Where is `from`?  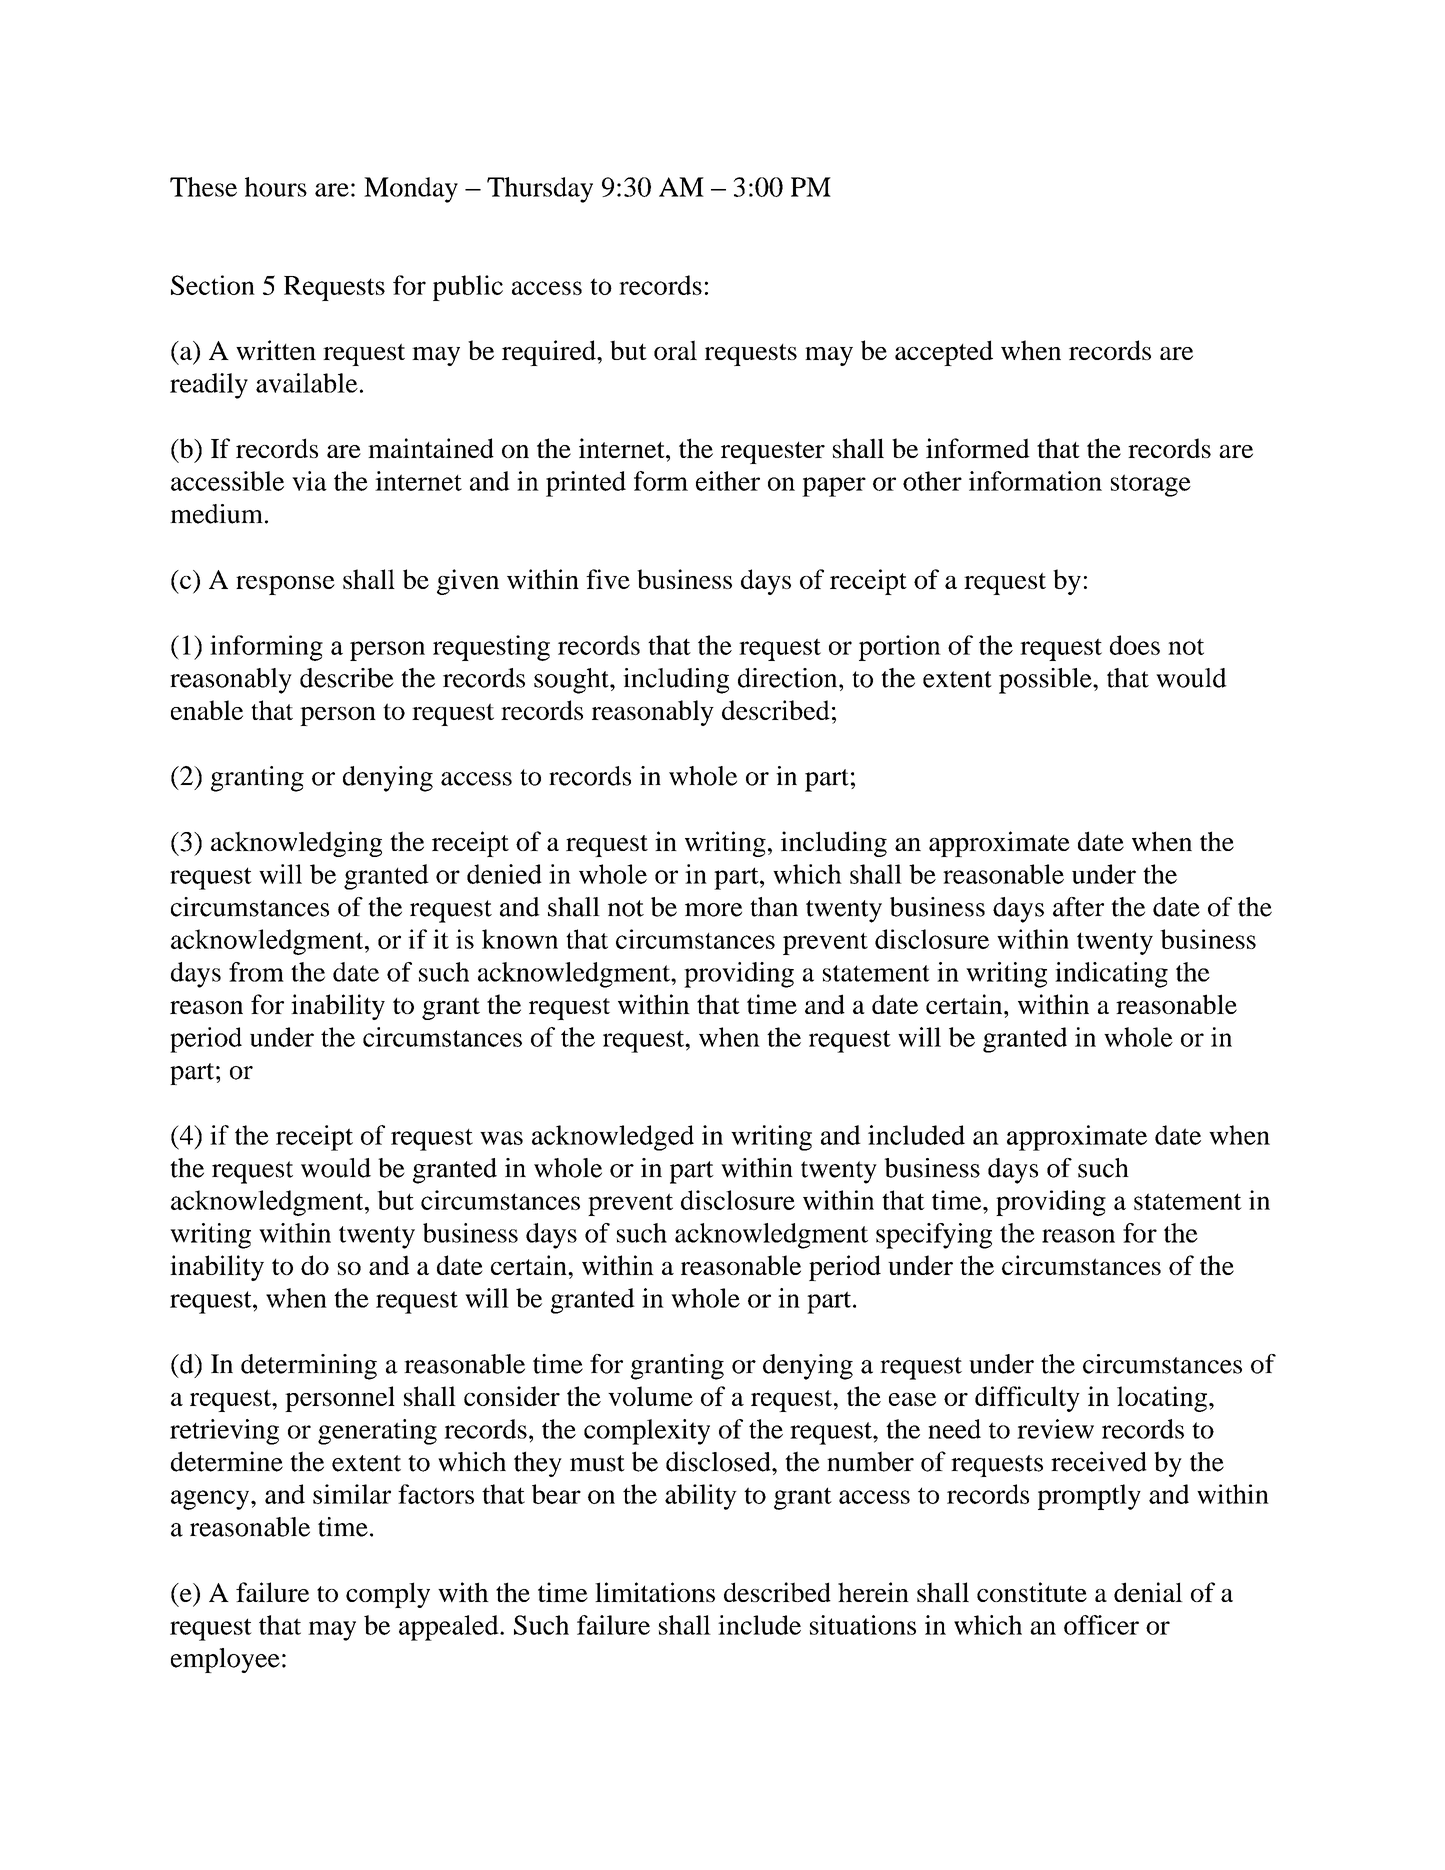 from is located at coordinates (256, 972).
